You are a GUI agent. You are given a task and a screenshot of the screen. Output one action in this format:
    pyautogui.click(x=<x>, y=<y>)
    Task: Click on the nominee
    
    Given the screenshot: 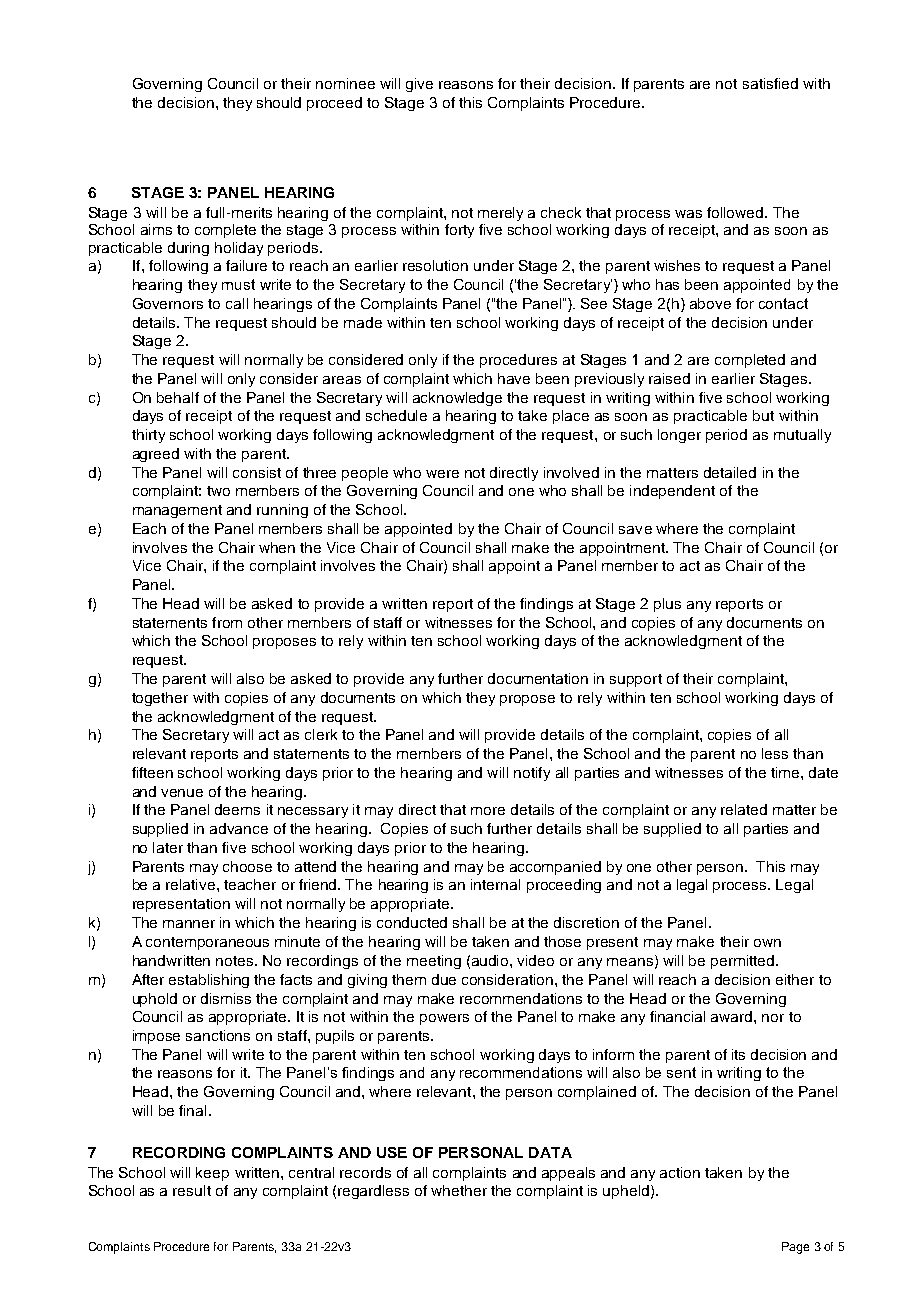 What is the action you would take?
    pyautogui.click(x=345, y=83)
